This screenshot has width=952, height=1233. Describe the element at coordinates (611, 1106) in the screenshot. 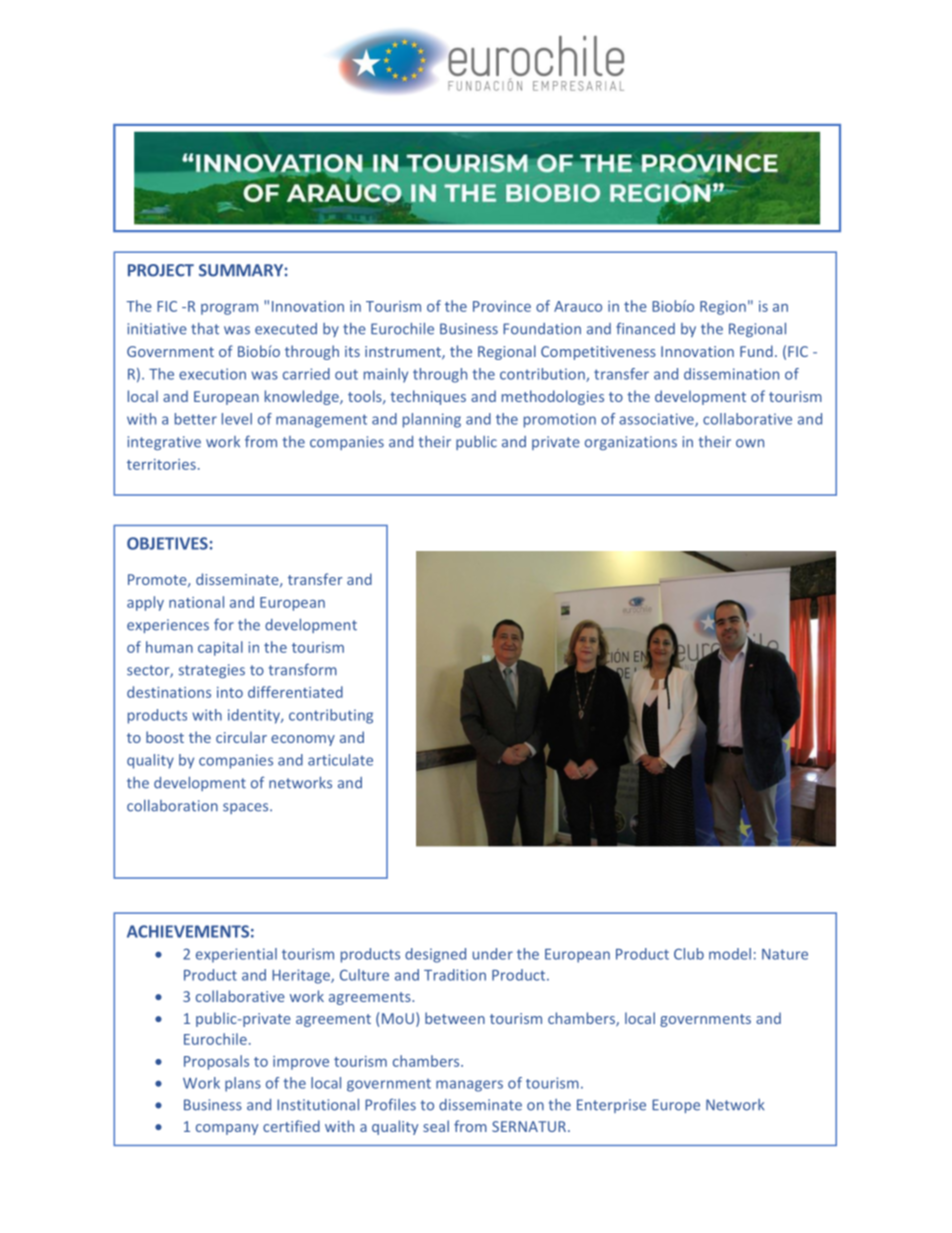

I see `Enterprise` at that location.
